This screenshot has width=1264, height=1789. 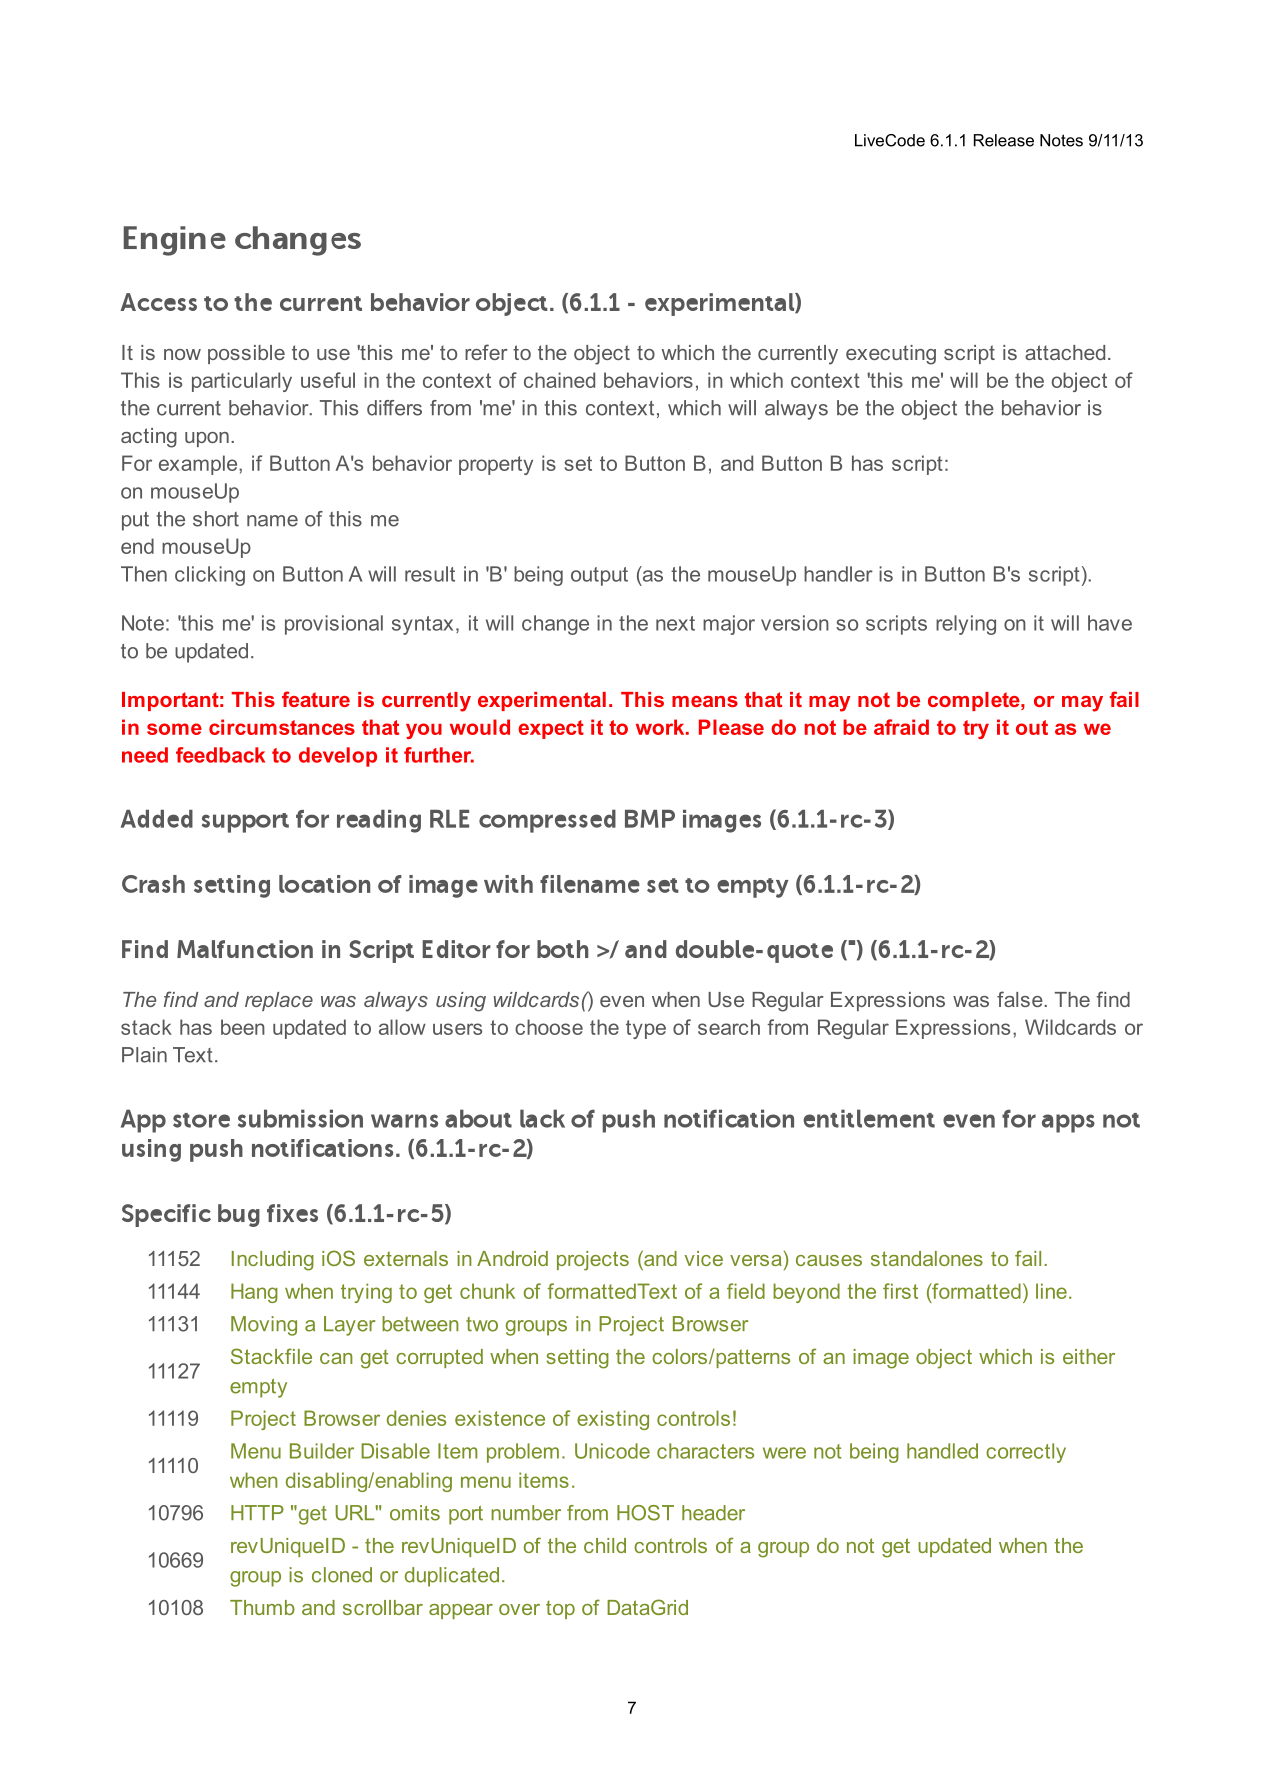 I want to click on Release, so click(x=1004, y=140).
